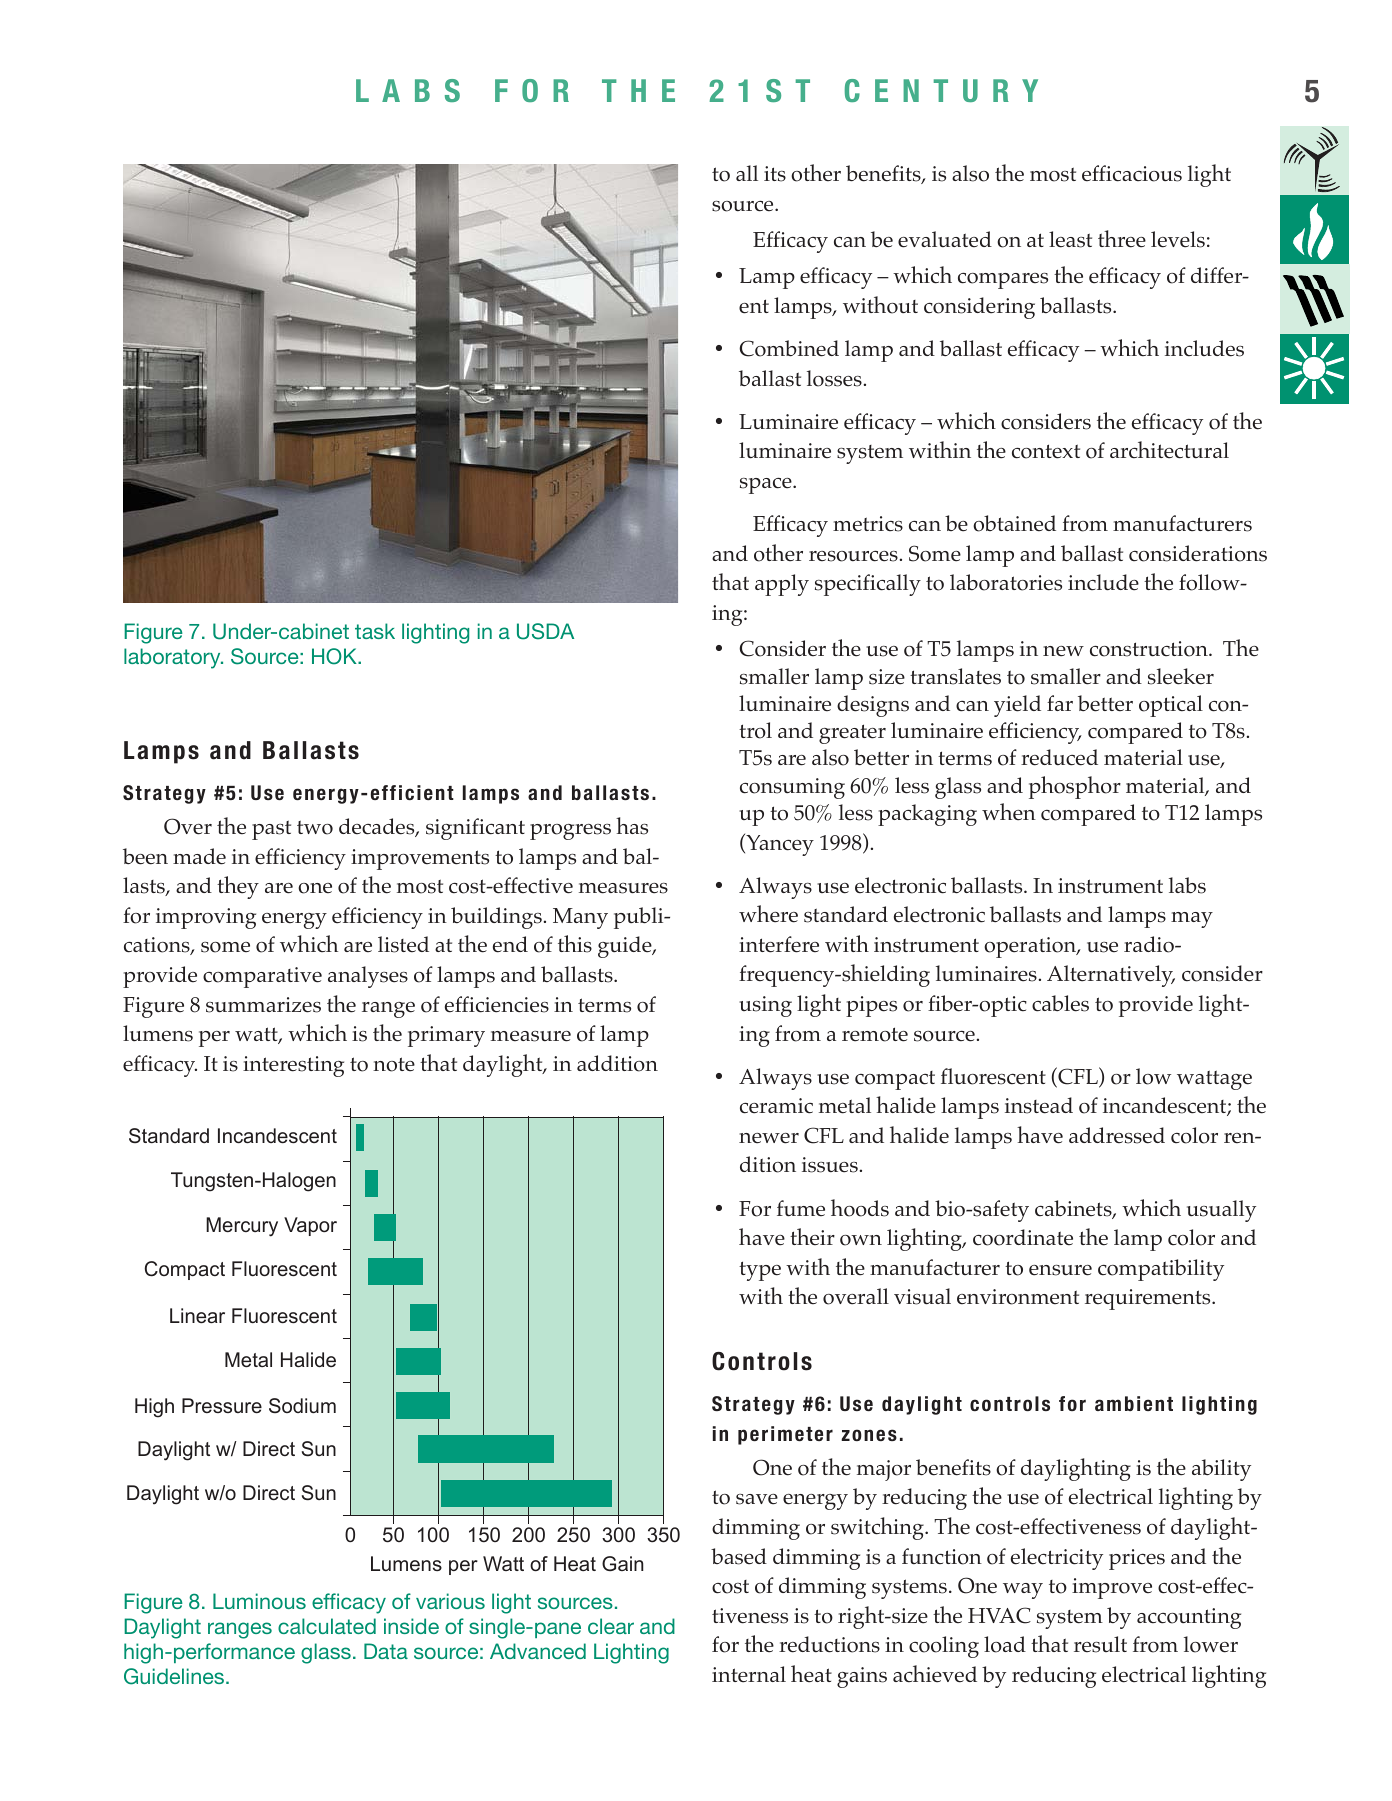  What do you see at coordinates (173, 658) in the document?
I see `laboratory` at bounding box center [173, 658].
